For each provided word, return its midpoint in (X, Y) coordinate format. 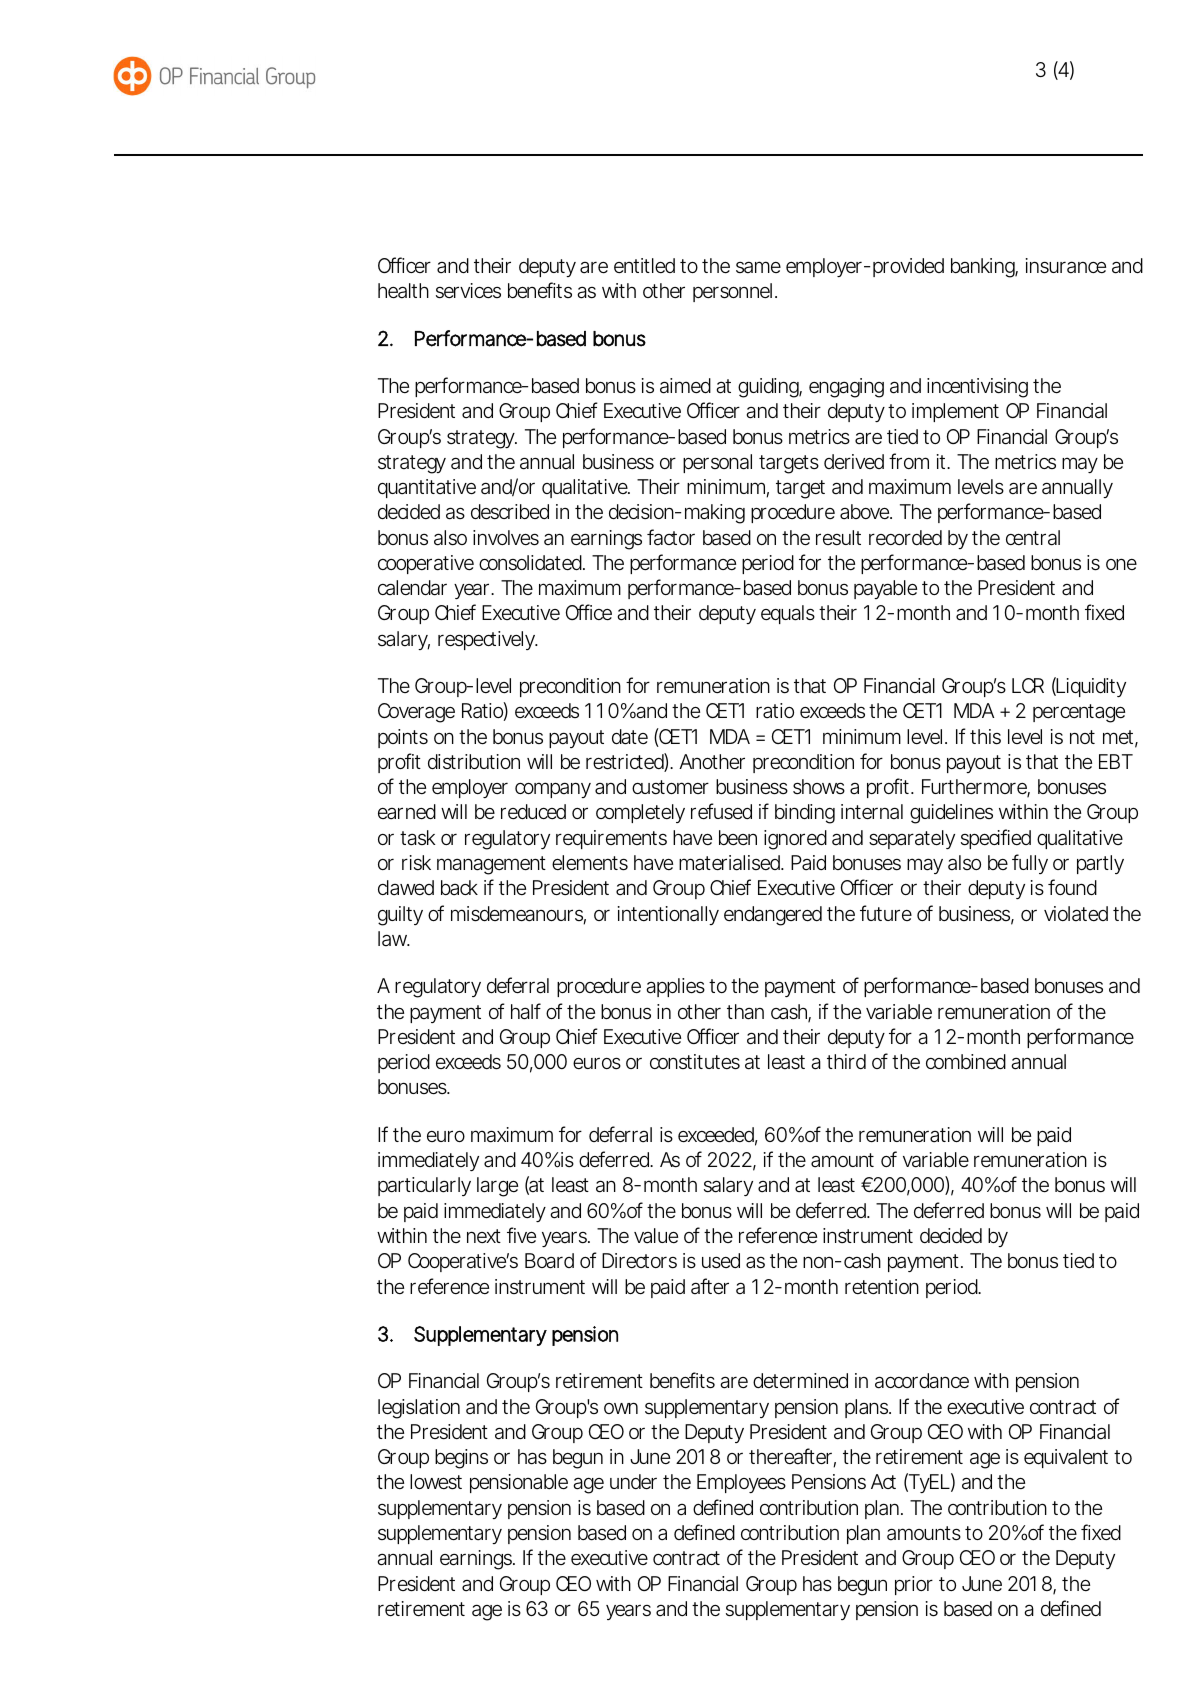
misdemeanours (518, 915)
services (468, 291)
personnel (732, 292)
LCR (1028, 685)
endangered (773, 916)
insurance (1066, 266)
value (656, 1236)
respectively (487, 640)
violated (1076, 913)
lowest (436, 1482)
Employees (741, 1483)
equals (788, 614)
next (484, 1236)
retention (882, 1286)
